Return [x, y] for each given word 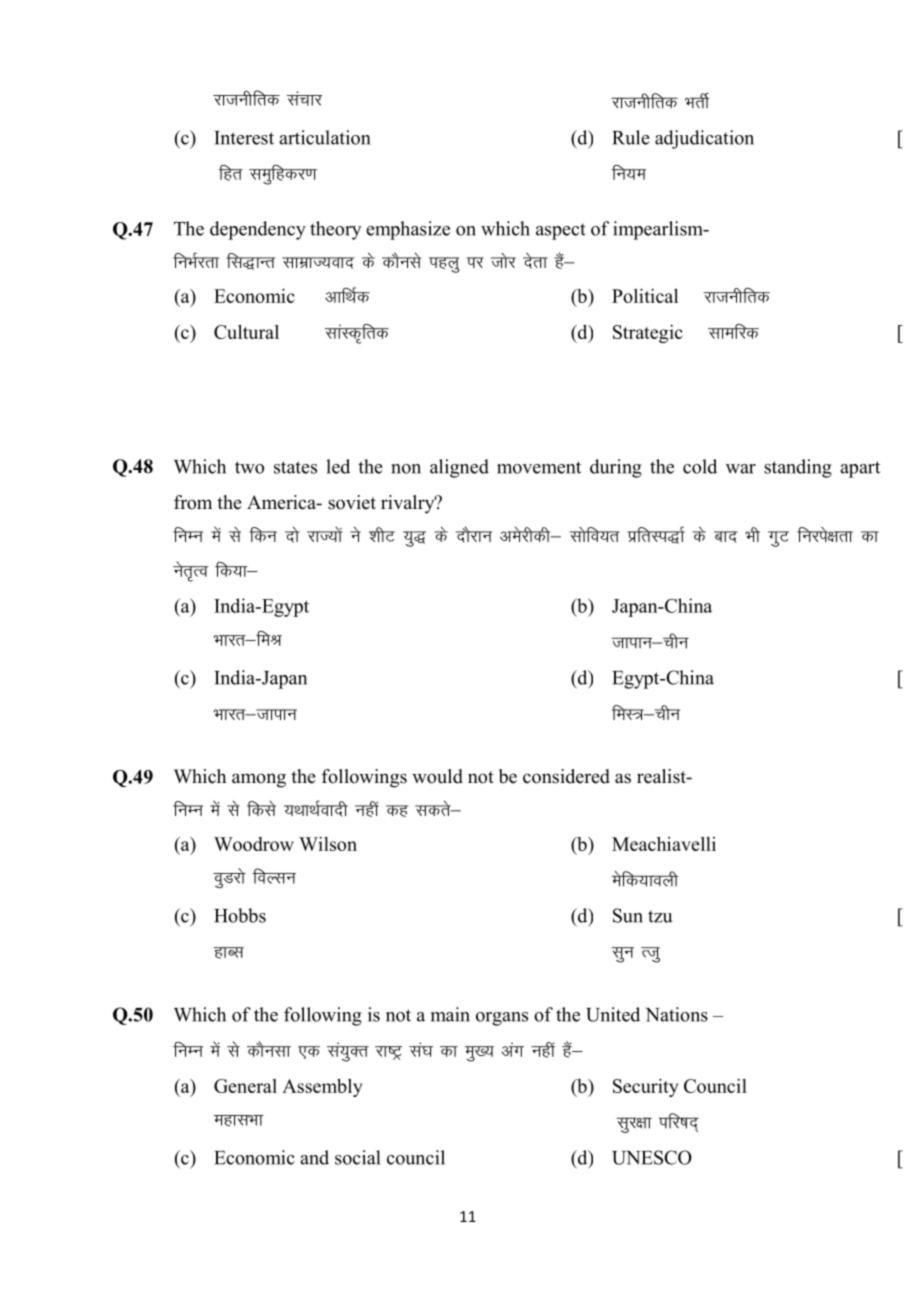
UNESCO [652, 1157]
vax [512, 1050]
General [245, 1086]
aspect [561, 232]
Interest [244, 138]
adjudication [704, 139]
